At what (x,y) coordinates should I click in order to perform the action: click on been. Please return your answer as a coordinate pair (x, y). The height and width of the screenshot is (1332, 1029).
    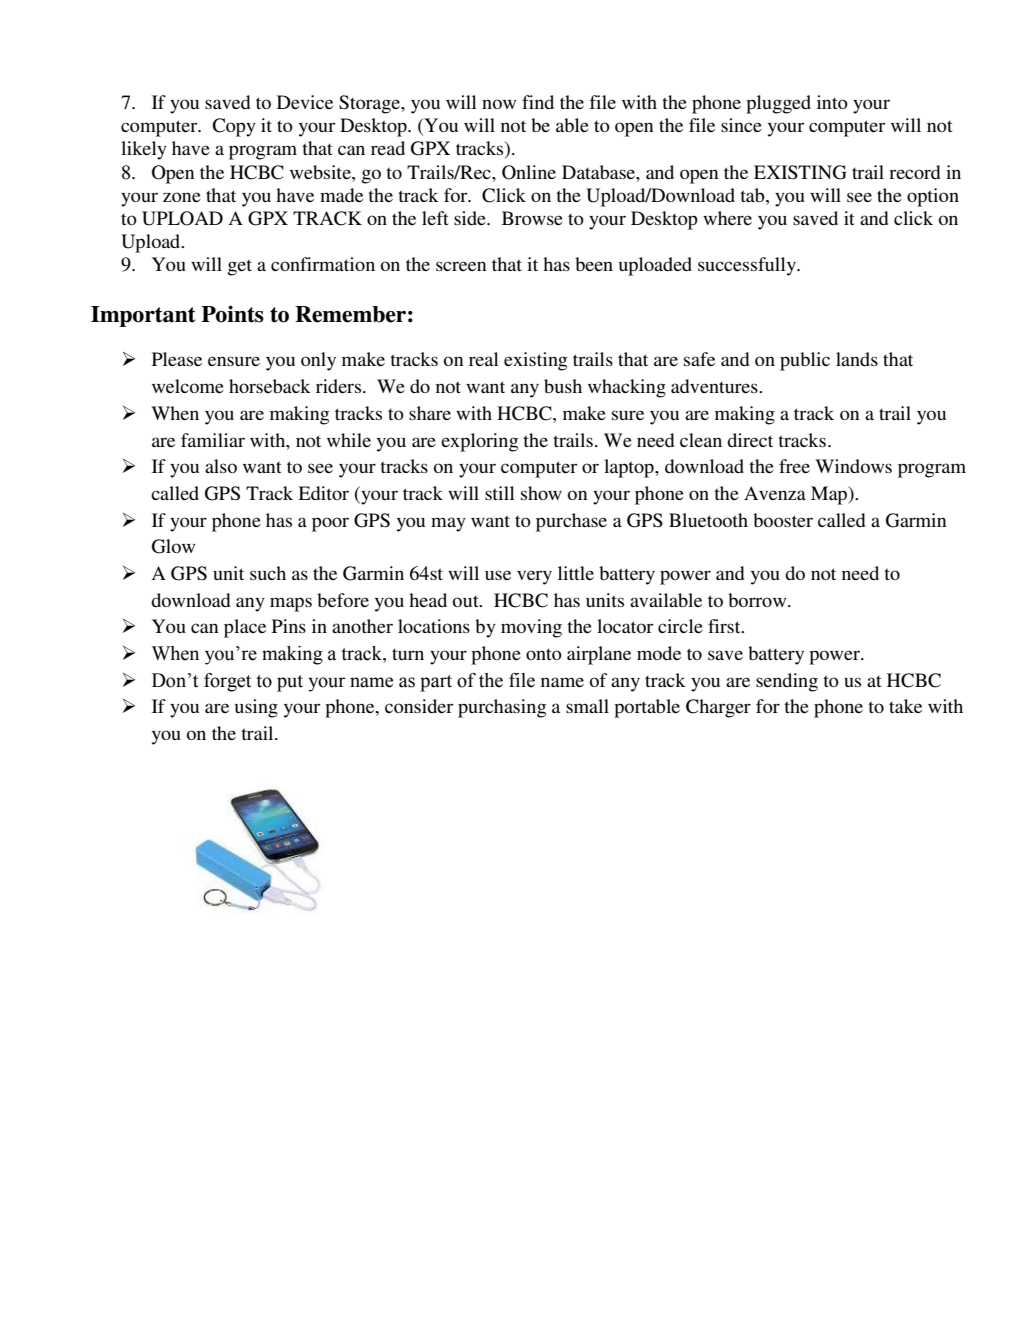
    Looking at the image, I should click on (594, 264).
